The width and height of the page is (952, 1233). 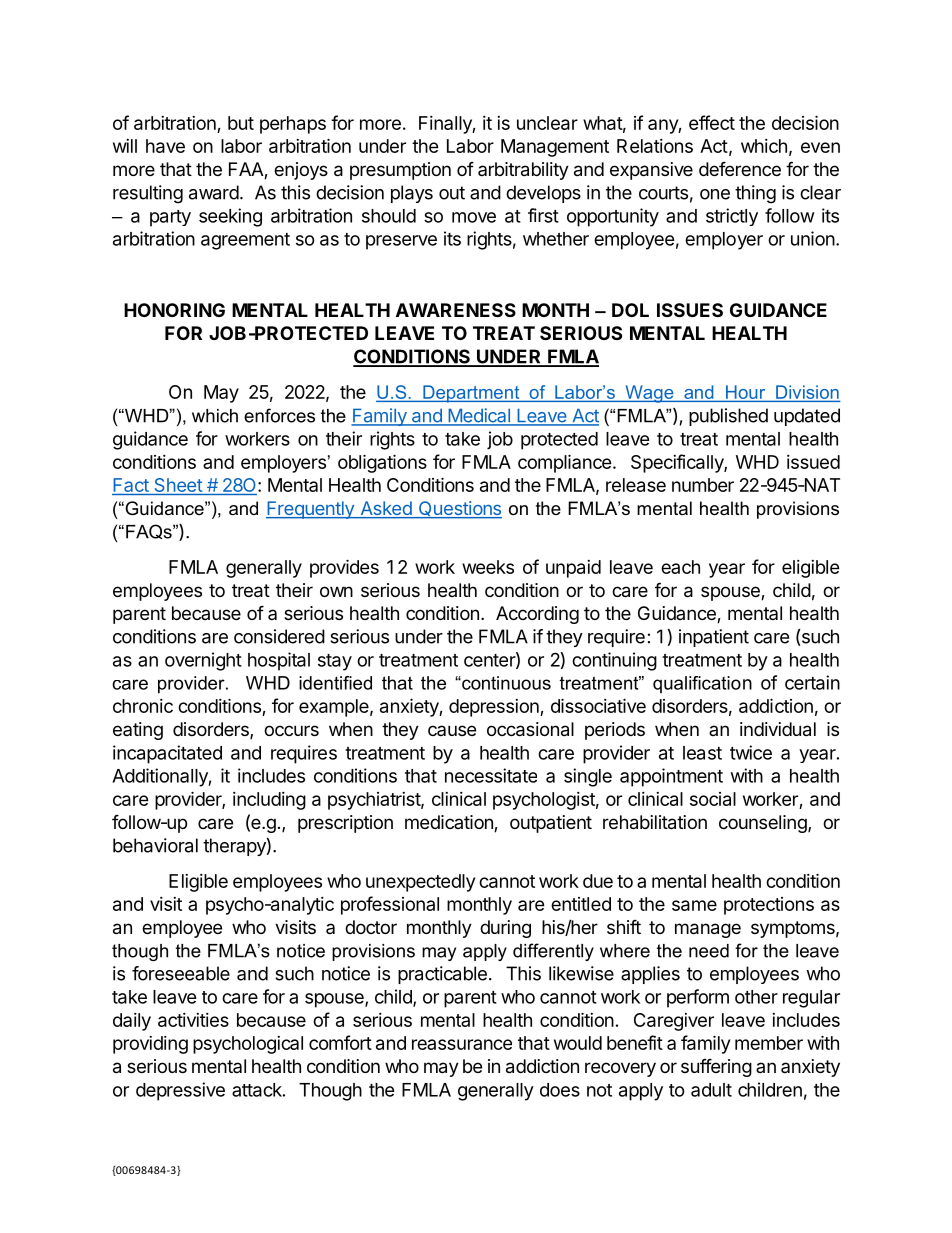 I want to click on presumption, so click(x=400, y=171).
